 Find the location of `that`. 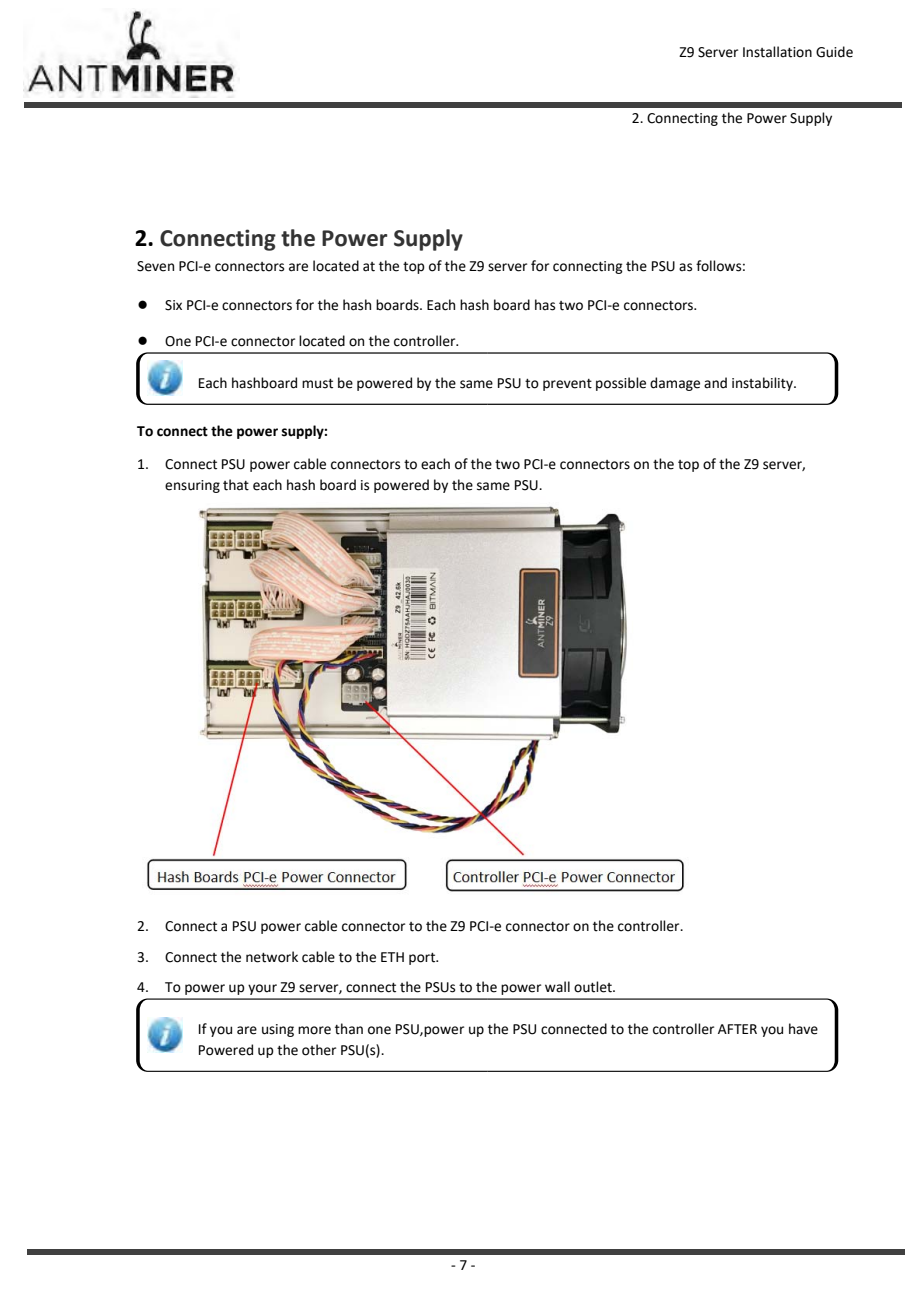

that is located at coordinates (236, 485).
